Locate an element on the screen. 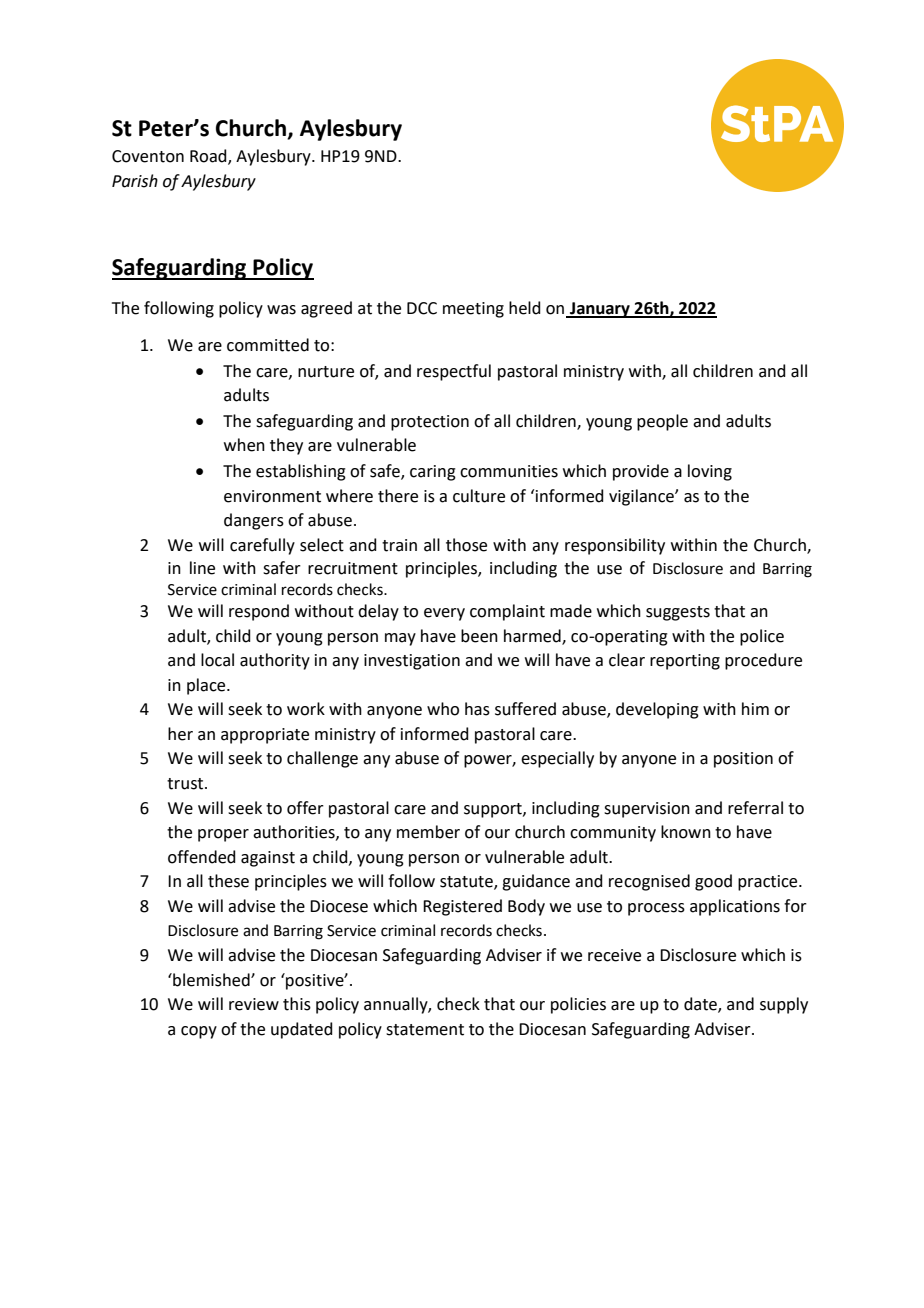 Image resolution: width=924 pixels, height=1308 pixels. meeting is located at coordinates (473, 310).
